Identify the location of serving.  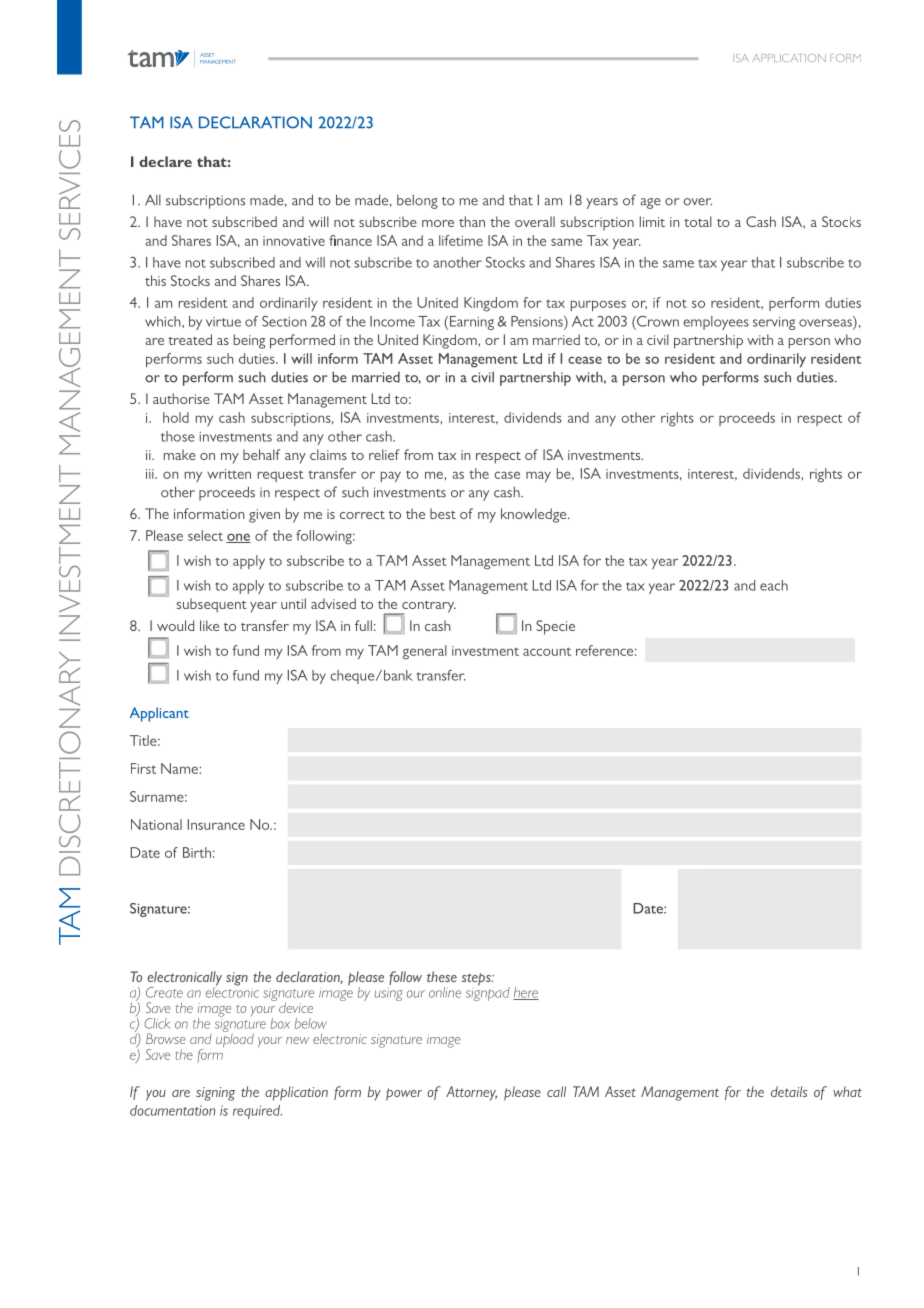
(774, 323).
